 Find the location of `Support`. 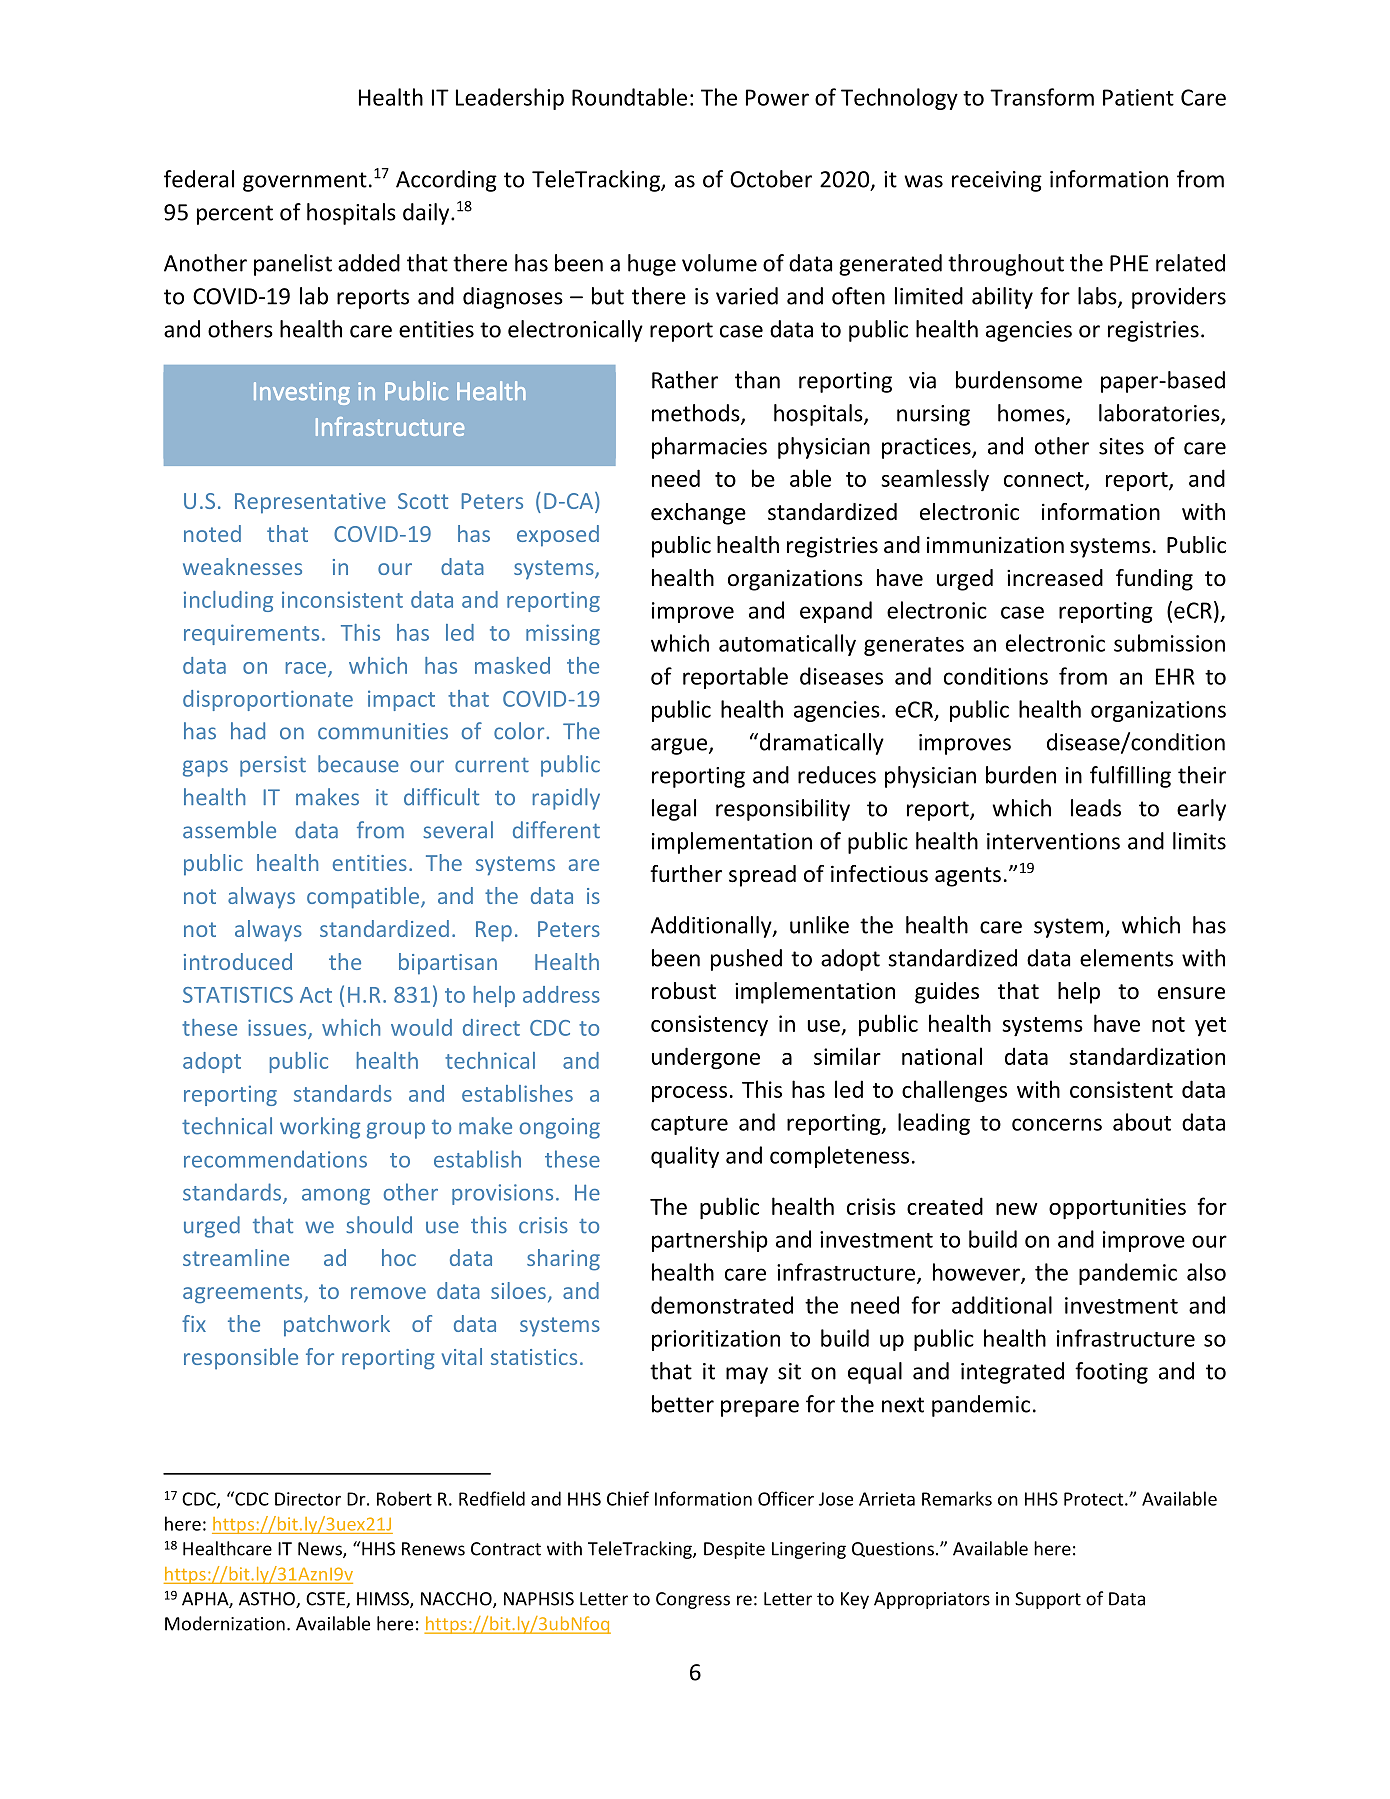

Support is located at coordinates (1048, 1600).
